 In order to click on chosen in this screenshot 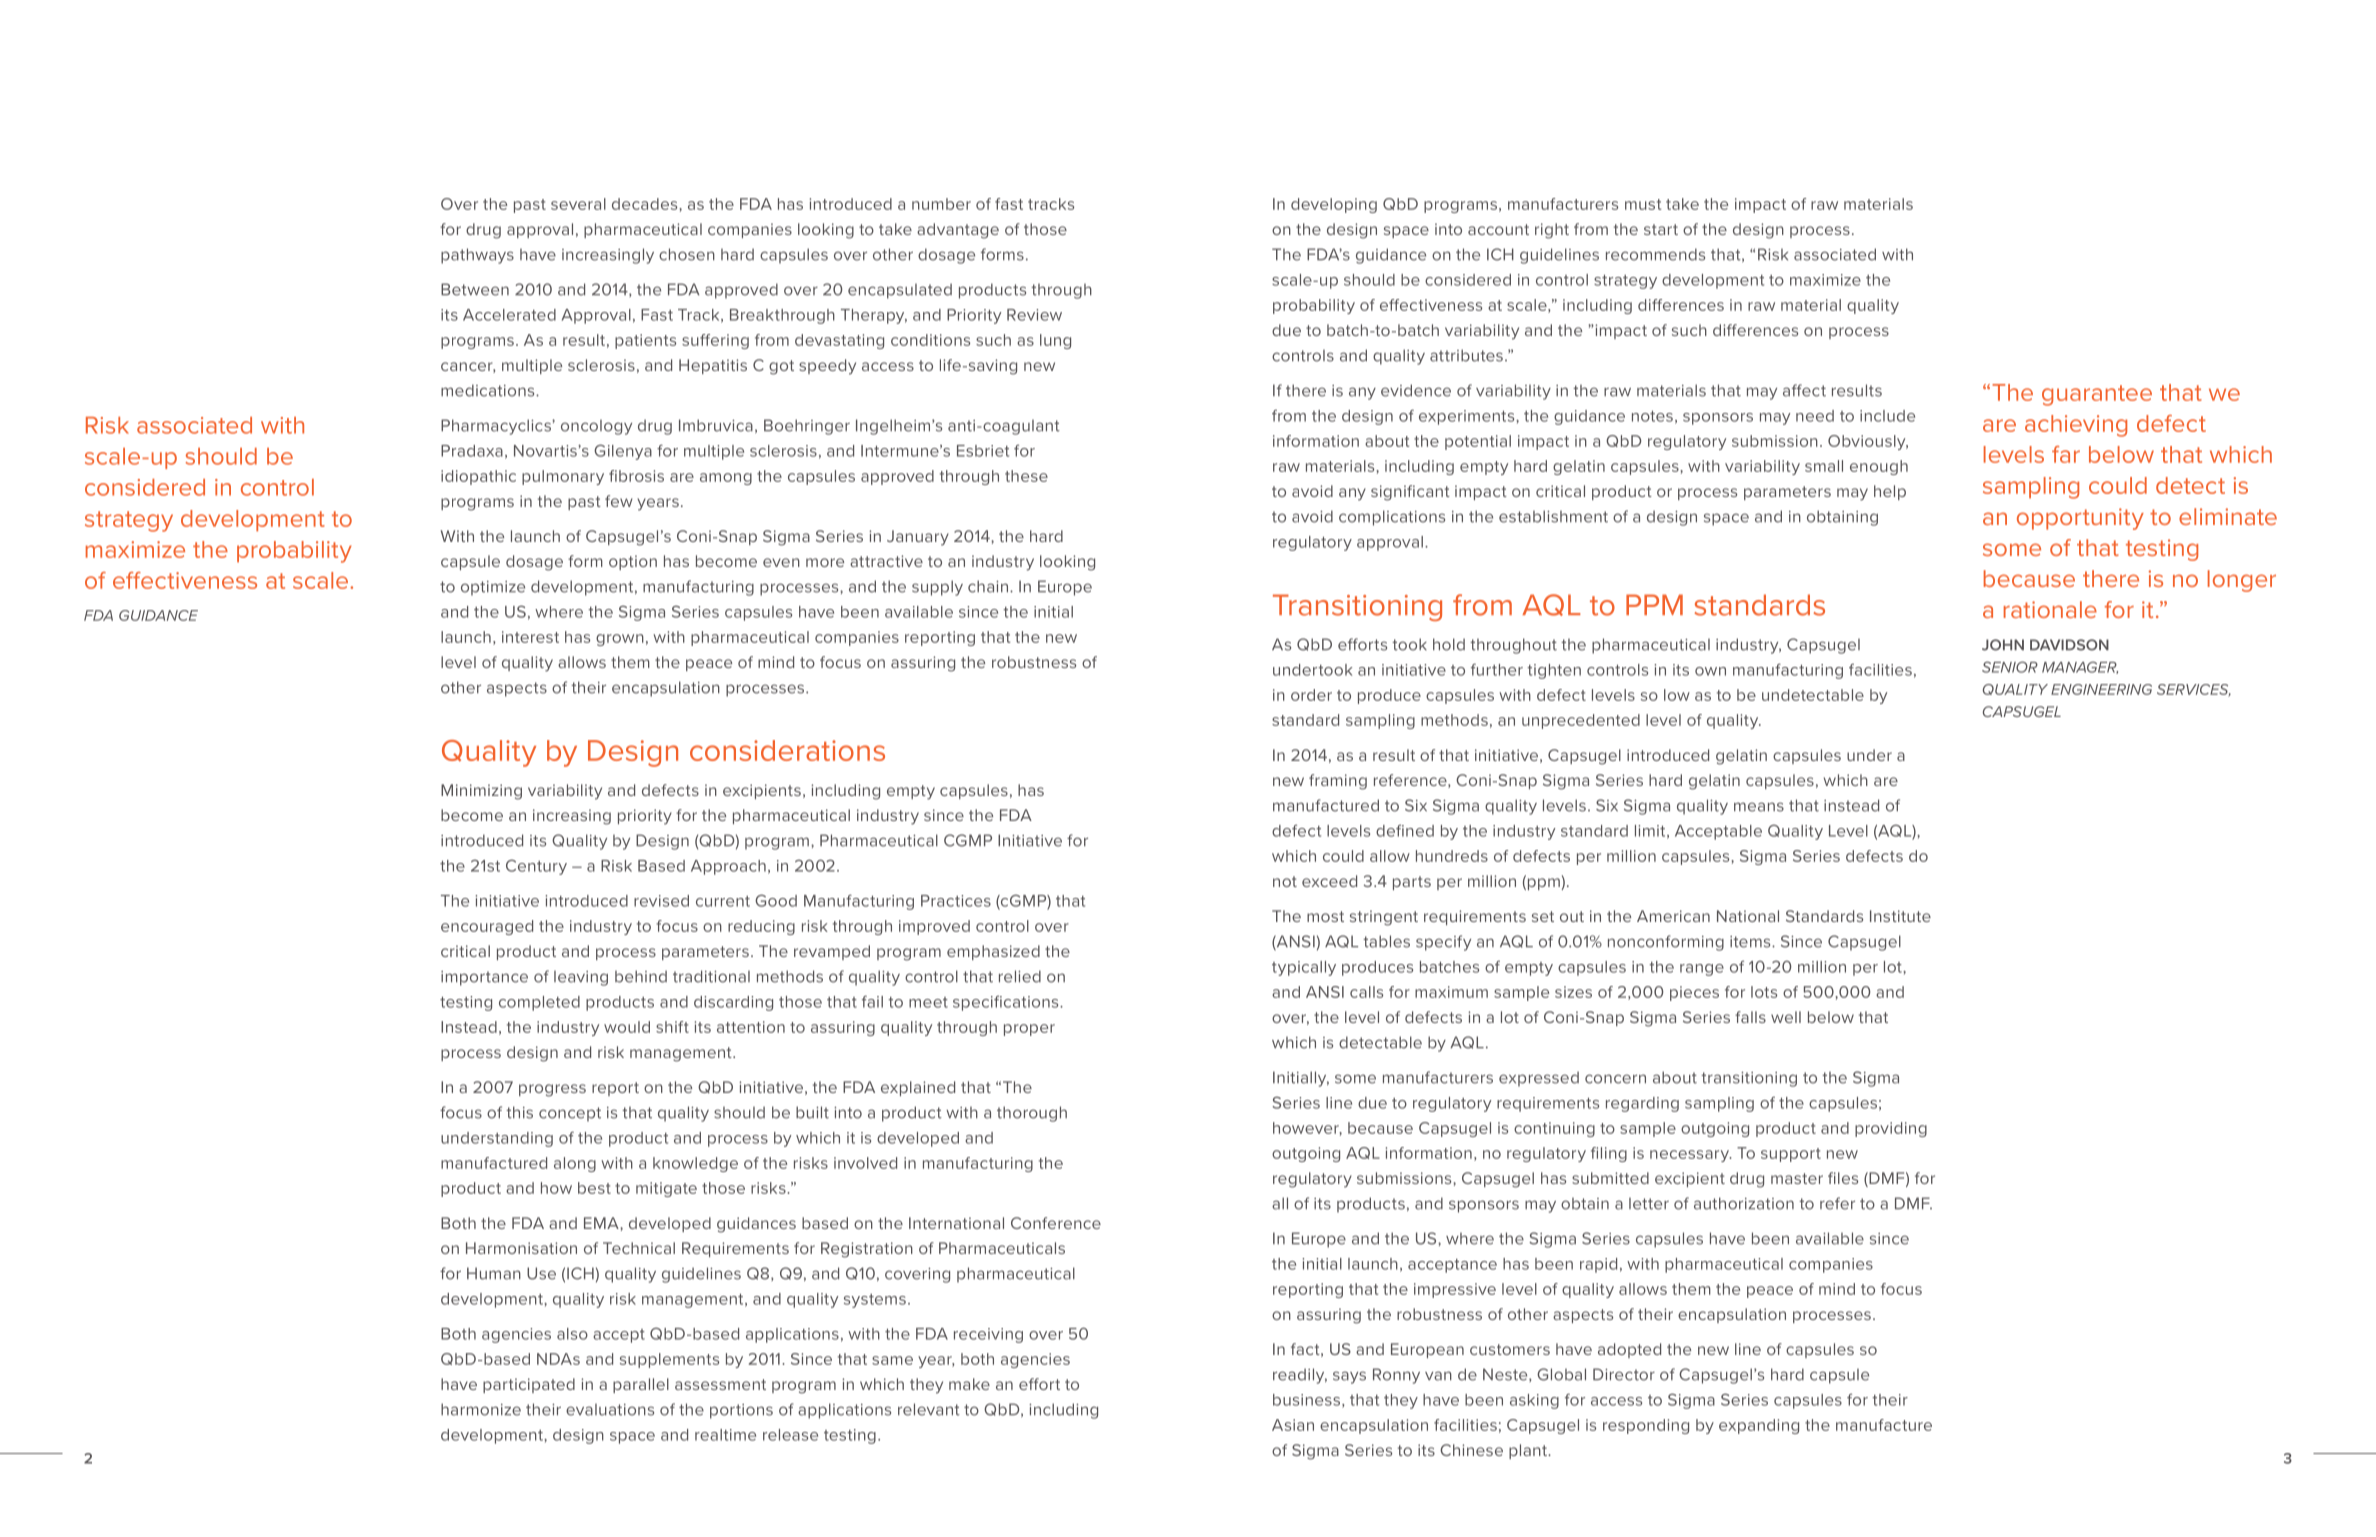, I will do `click(687, 254)`.
